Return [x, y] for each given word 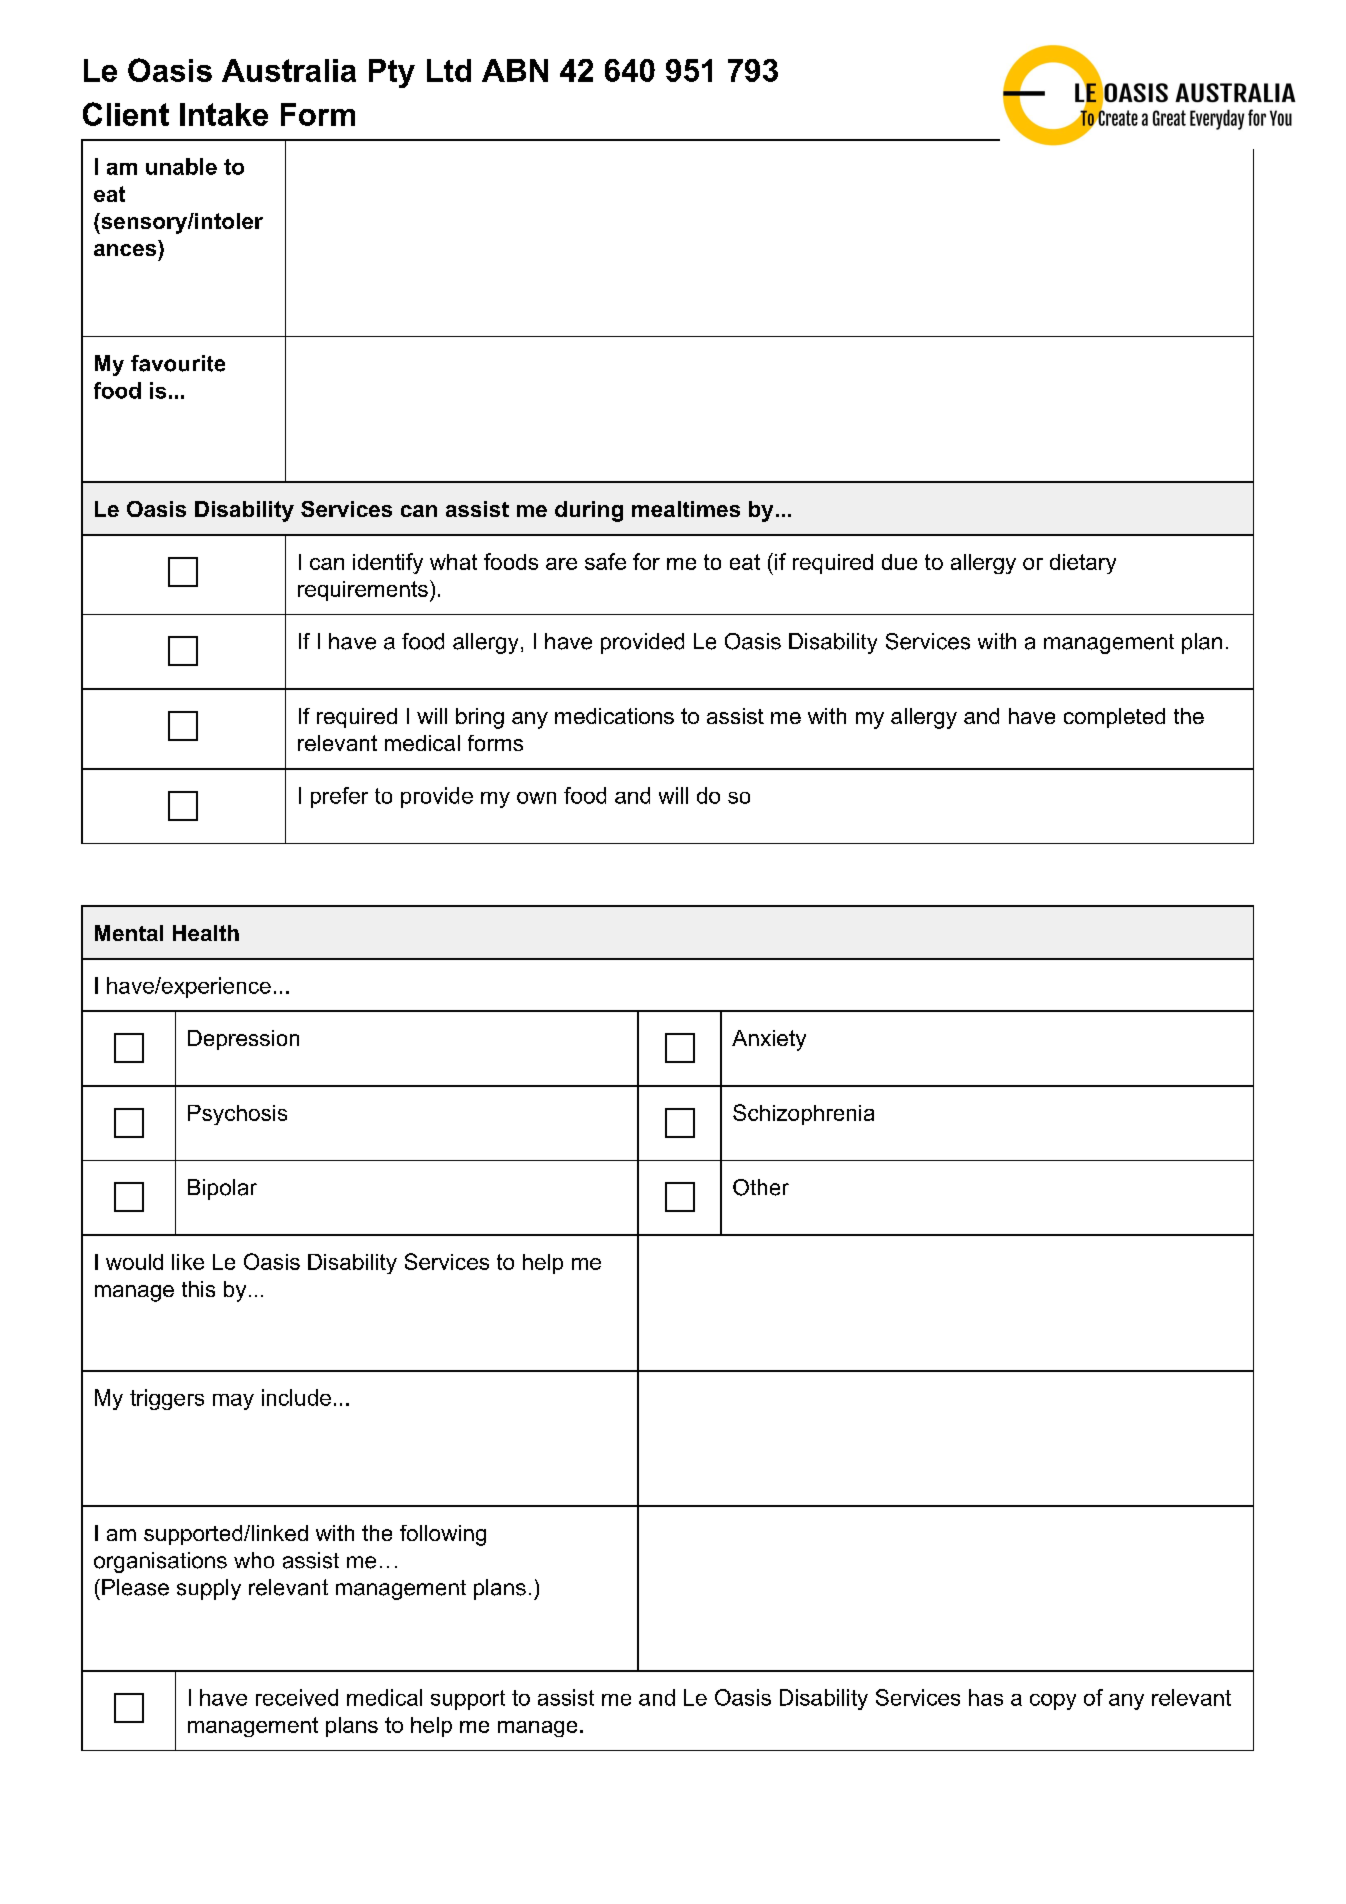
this [198, 1289]
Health [206, 933]
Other [761, 1187]
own [536, 798]
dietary [1083, 564]
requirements [363, 591]
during [589, 511]
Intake [224, 114]
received [297, 1697]
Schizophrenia [803, 1114]
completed [1114, 718]
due [899, 562]
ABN [515, 70]
